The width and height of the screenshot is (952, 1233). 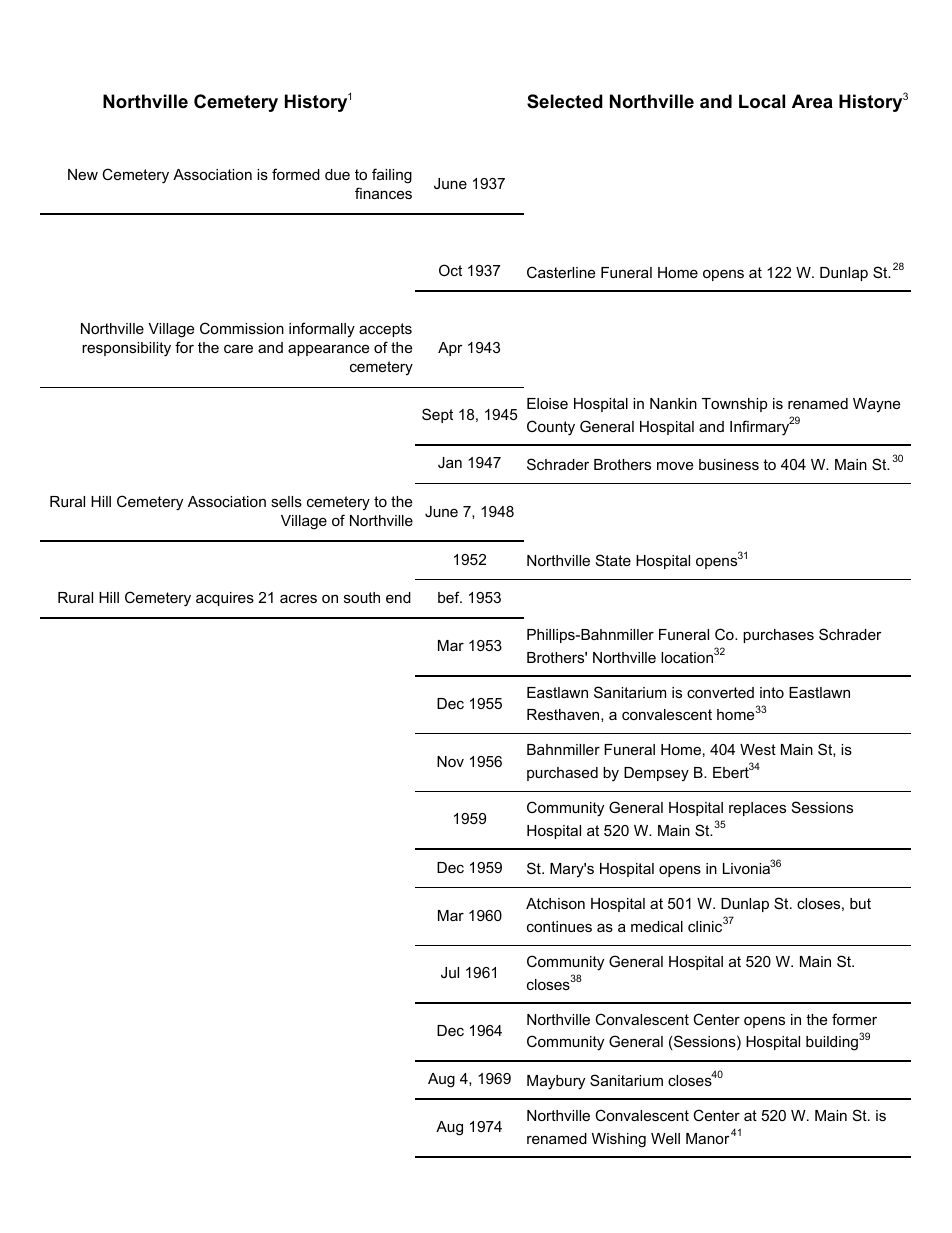 I want to click on Maybury, so click(x=556, y=1082).
